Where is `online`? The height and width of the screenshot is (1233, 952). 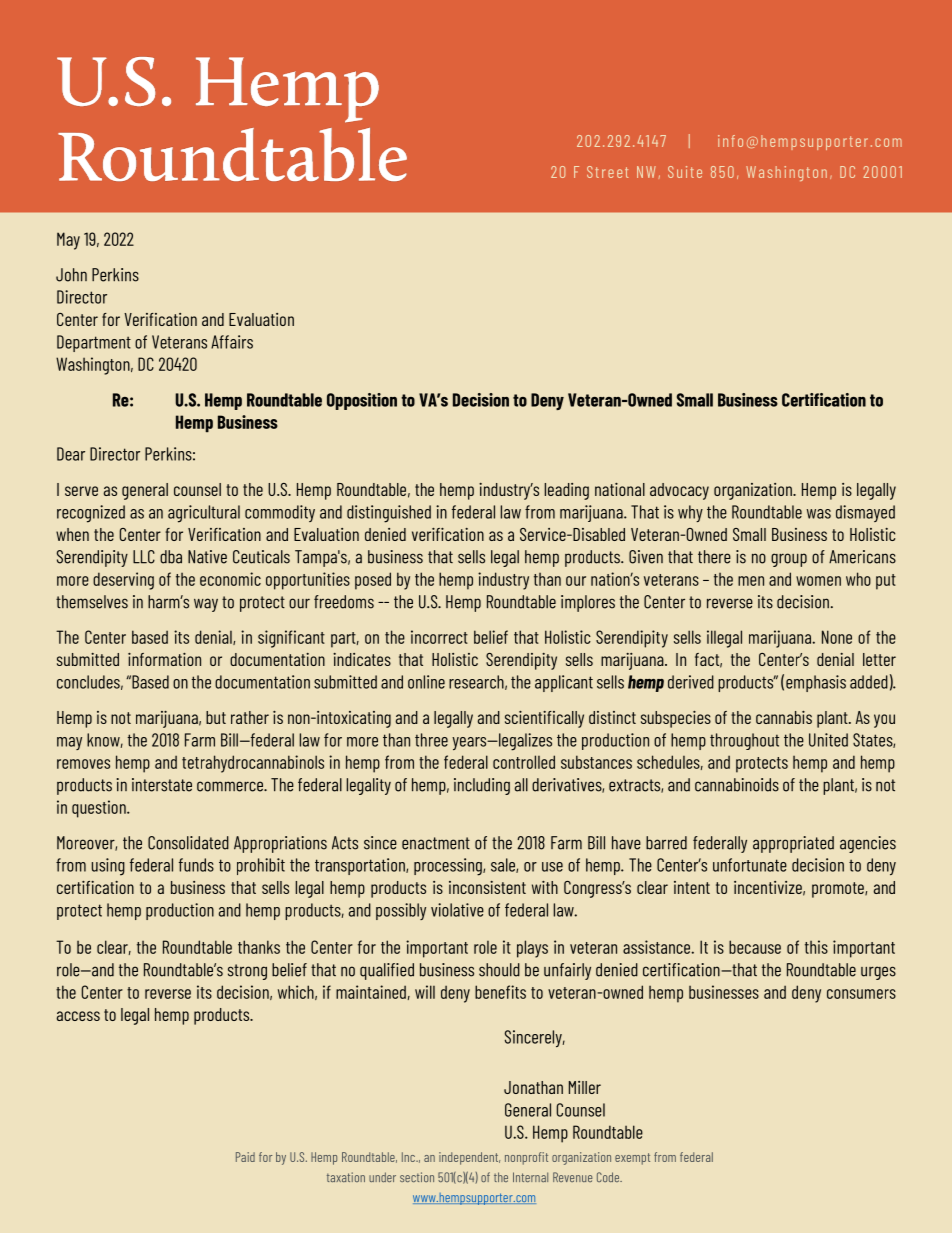 online is located at coordinates (426, 682).
